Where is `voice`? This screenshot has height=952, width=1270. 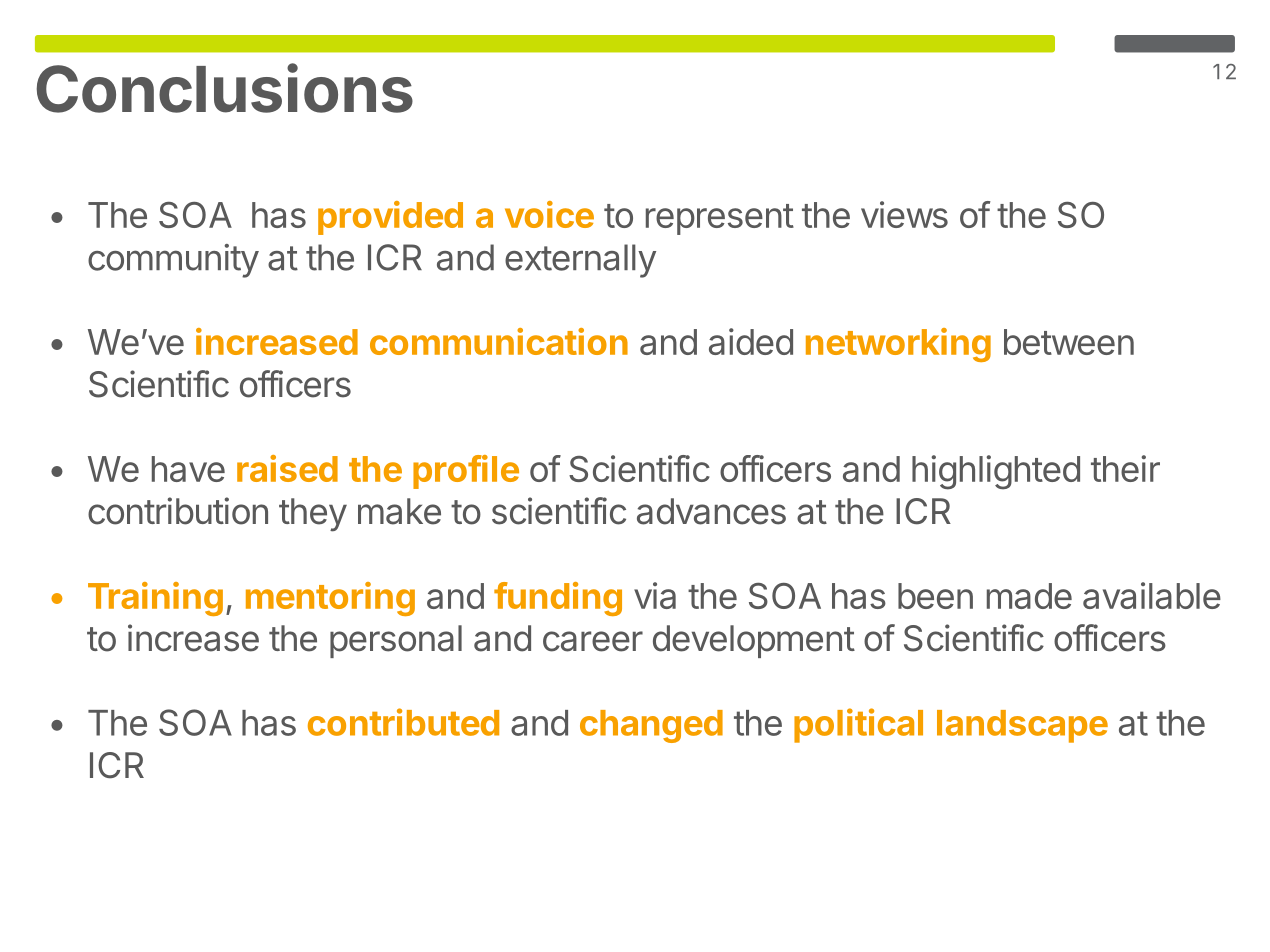 voice is located at coordinates (549, 214).
